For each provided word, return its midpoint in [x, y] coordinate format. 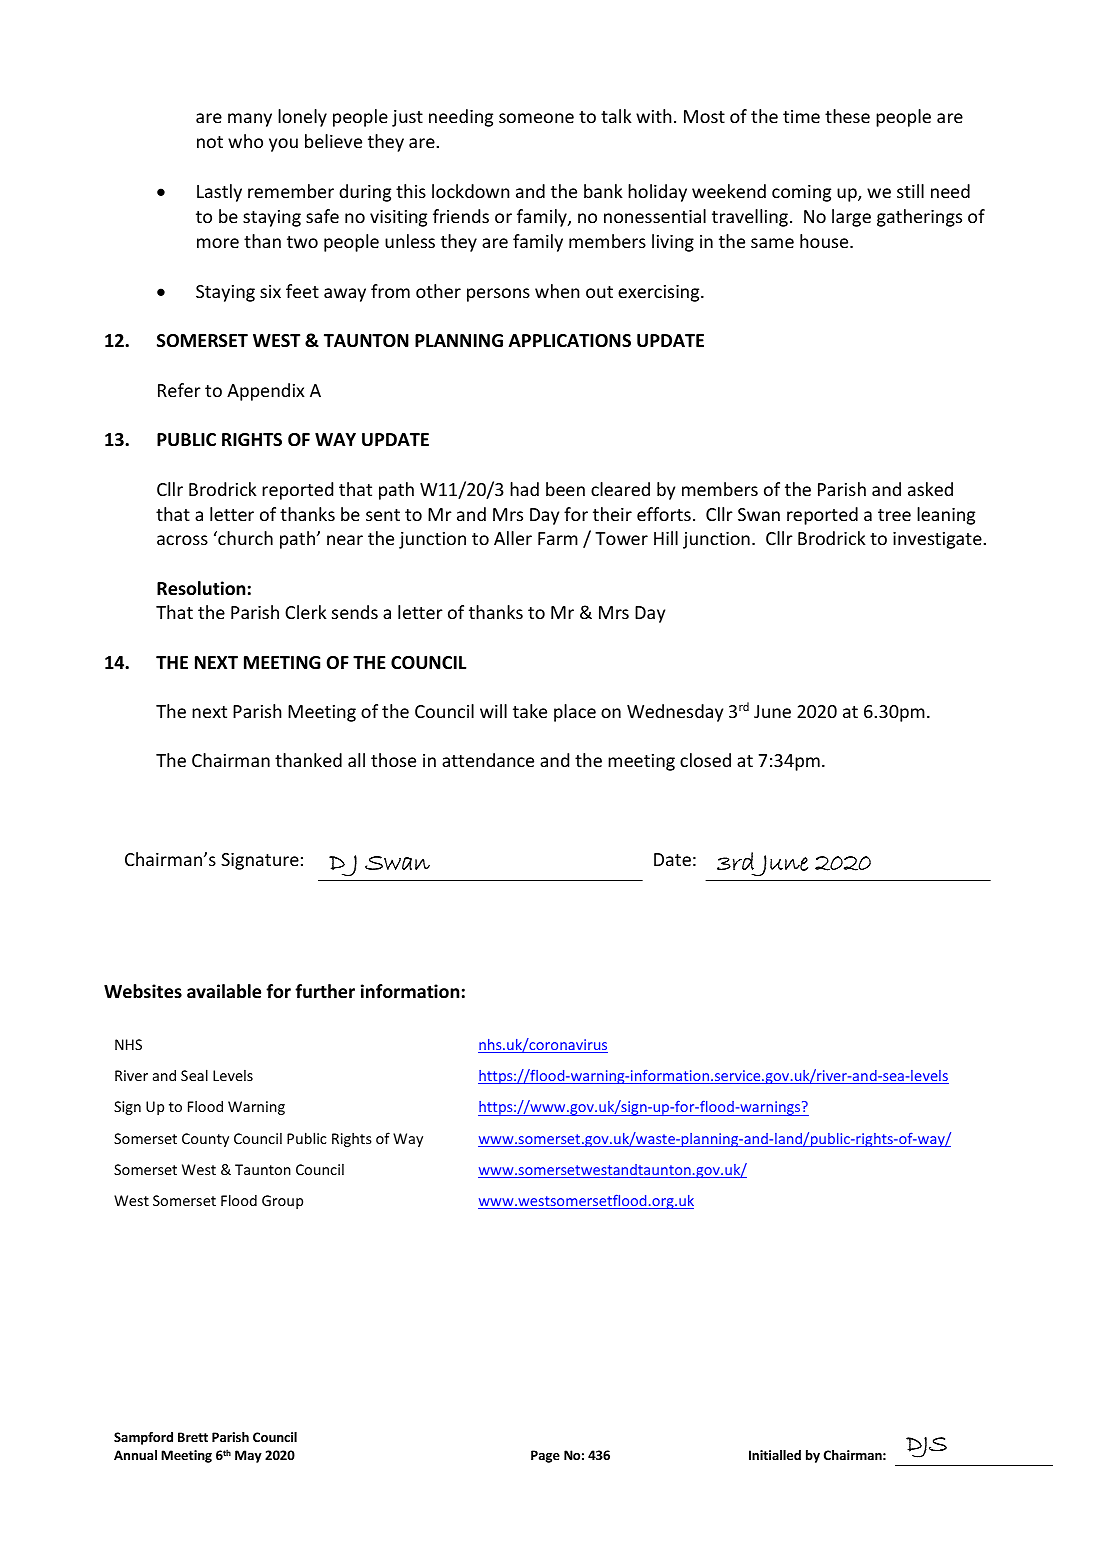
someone [536, 118]
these [847, 116]
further [325, 991]
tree [894, 515]
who [245, 141]
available [224, 991]
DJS [926, 1447]
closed [705, 760]
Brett [193, 1437]
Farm [558, 538]
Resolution [201, 588]
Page [545, 1456]
